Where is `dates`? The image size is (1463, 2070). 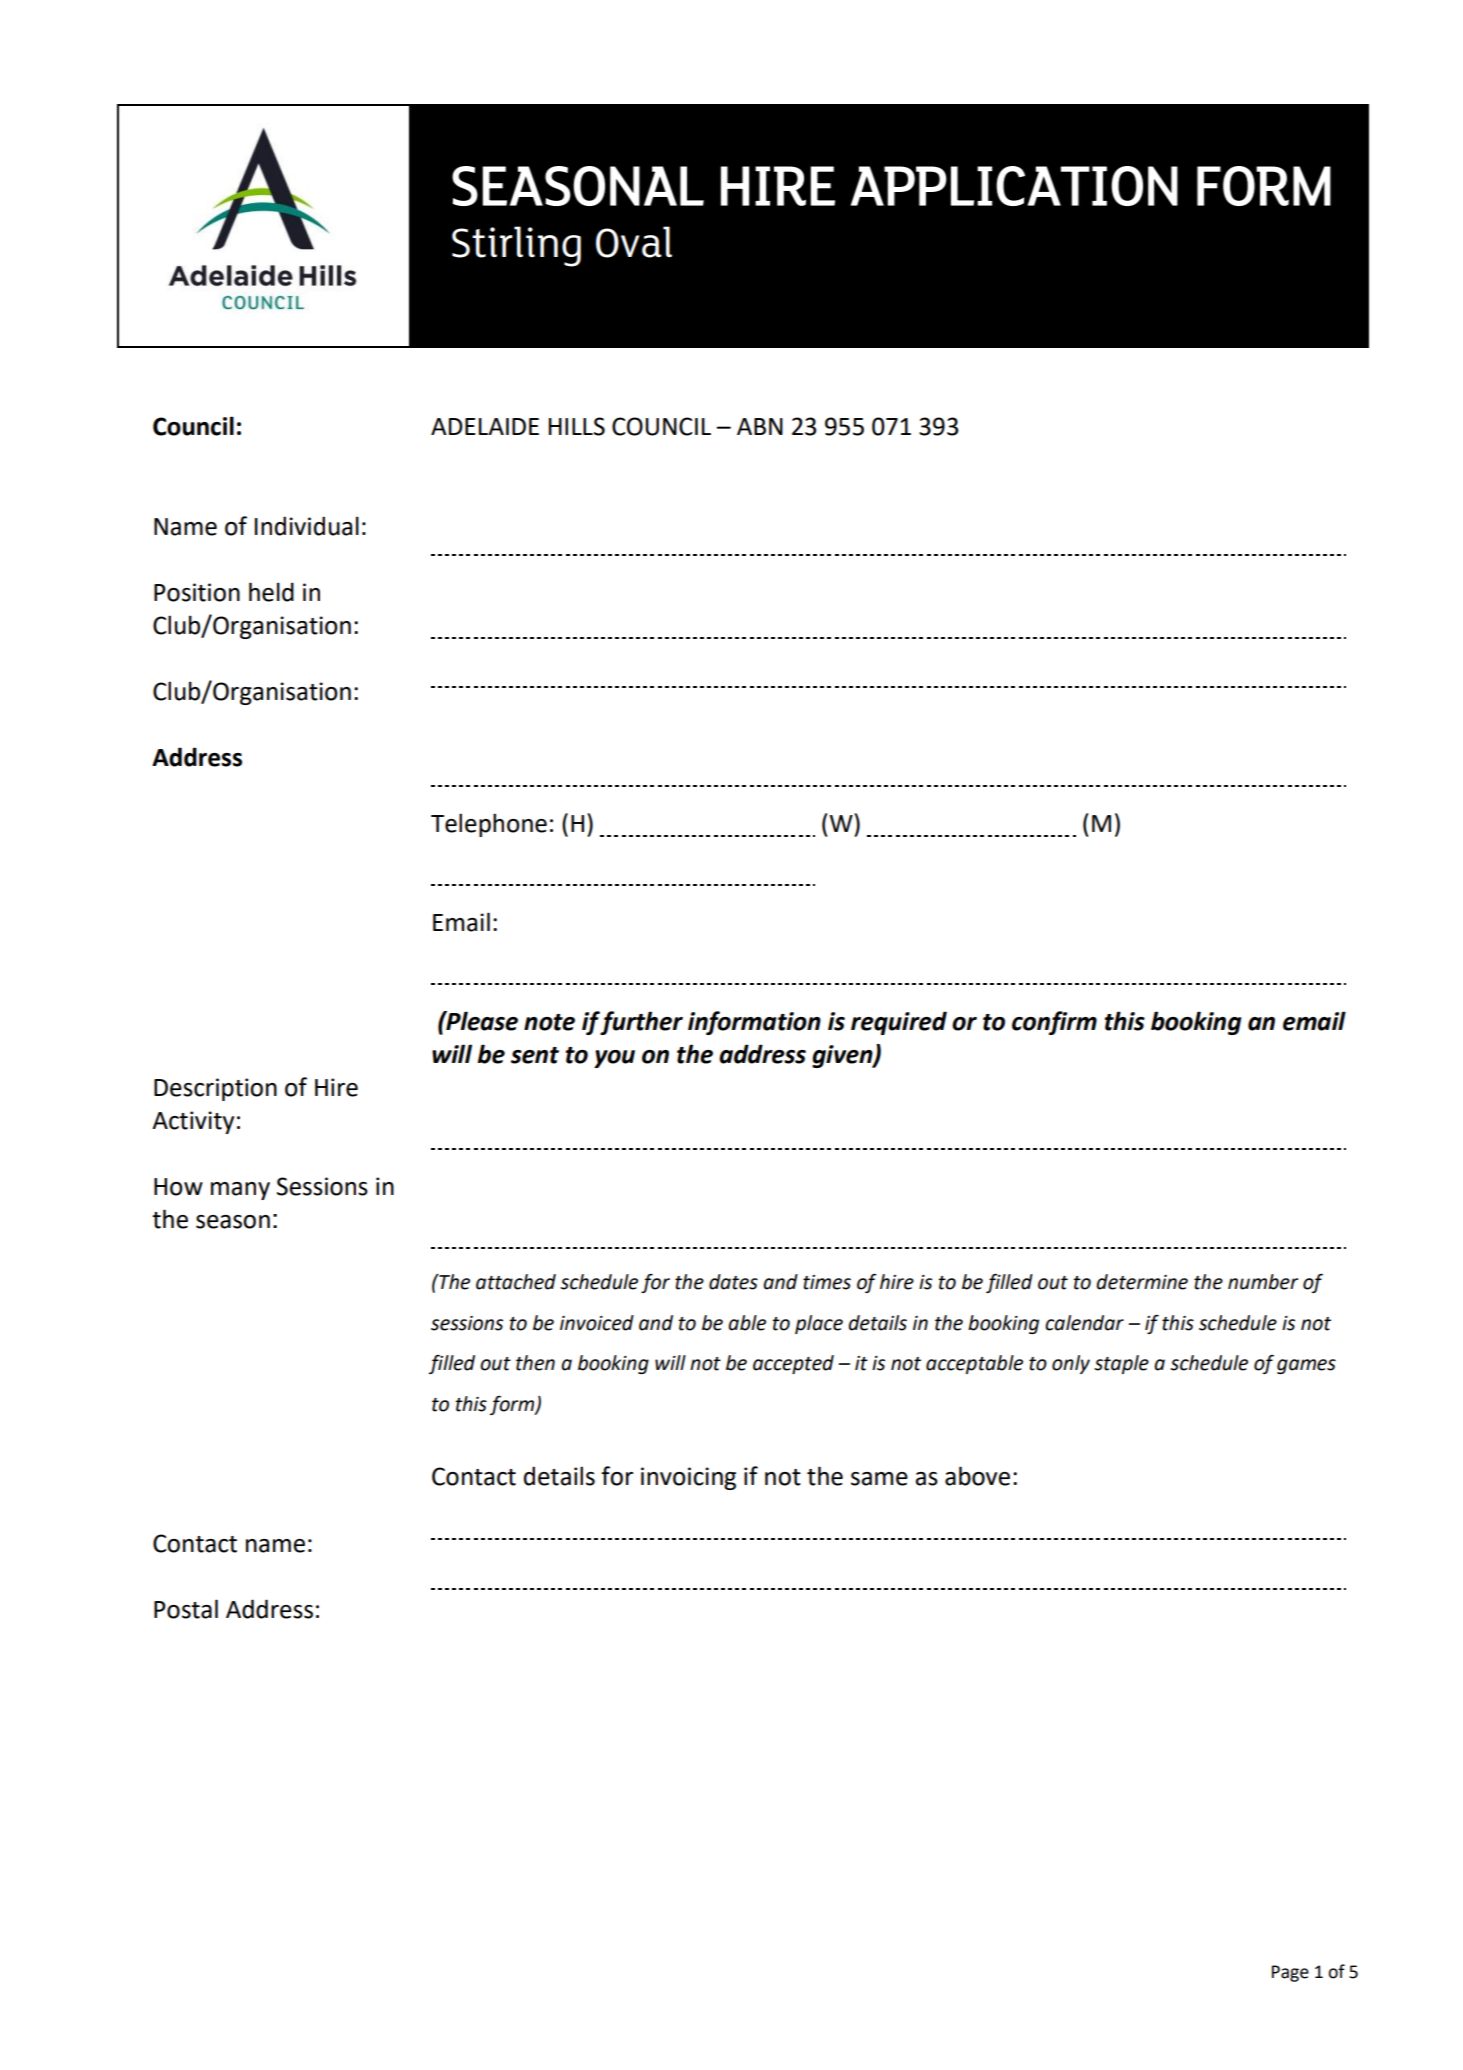
dates is located at coordinates (733, 1282).
